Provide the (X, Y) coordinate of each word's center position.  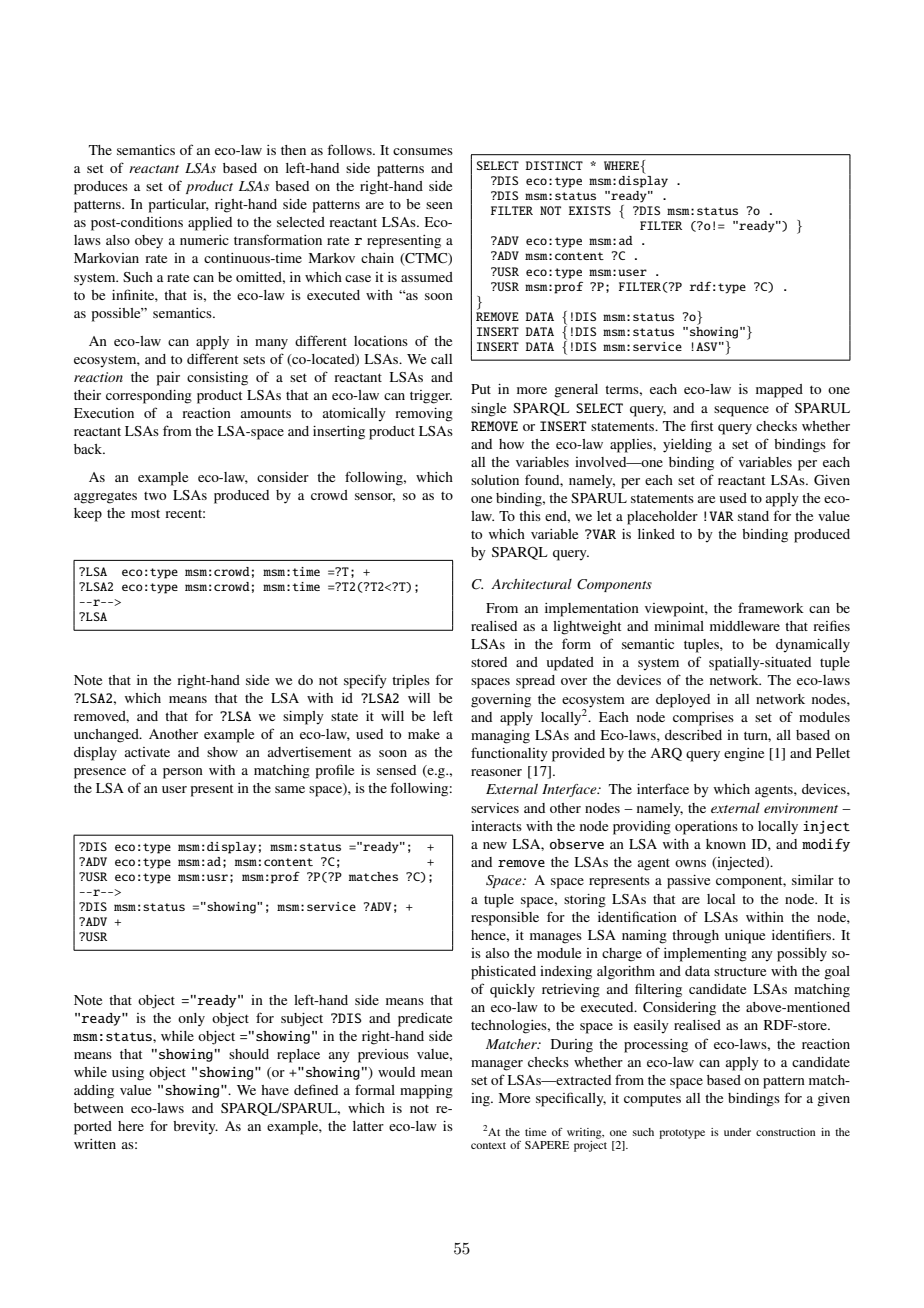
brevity (195, 1127)
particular (179, 206)
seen (439, 205)
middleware (745, 626)
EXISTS (590, 210)
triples (411, 682)
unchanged (107, 736)
